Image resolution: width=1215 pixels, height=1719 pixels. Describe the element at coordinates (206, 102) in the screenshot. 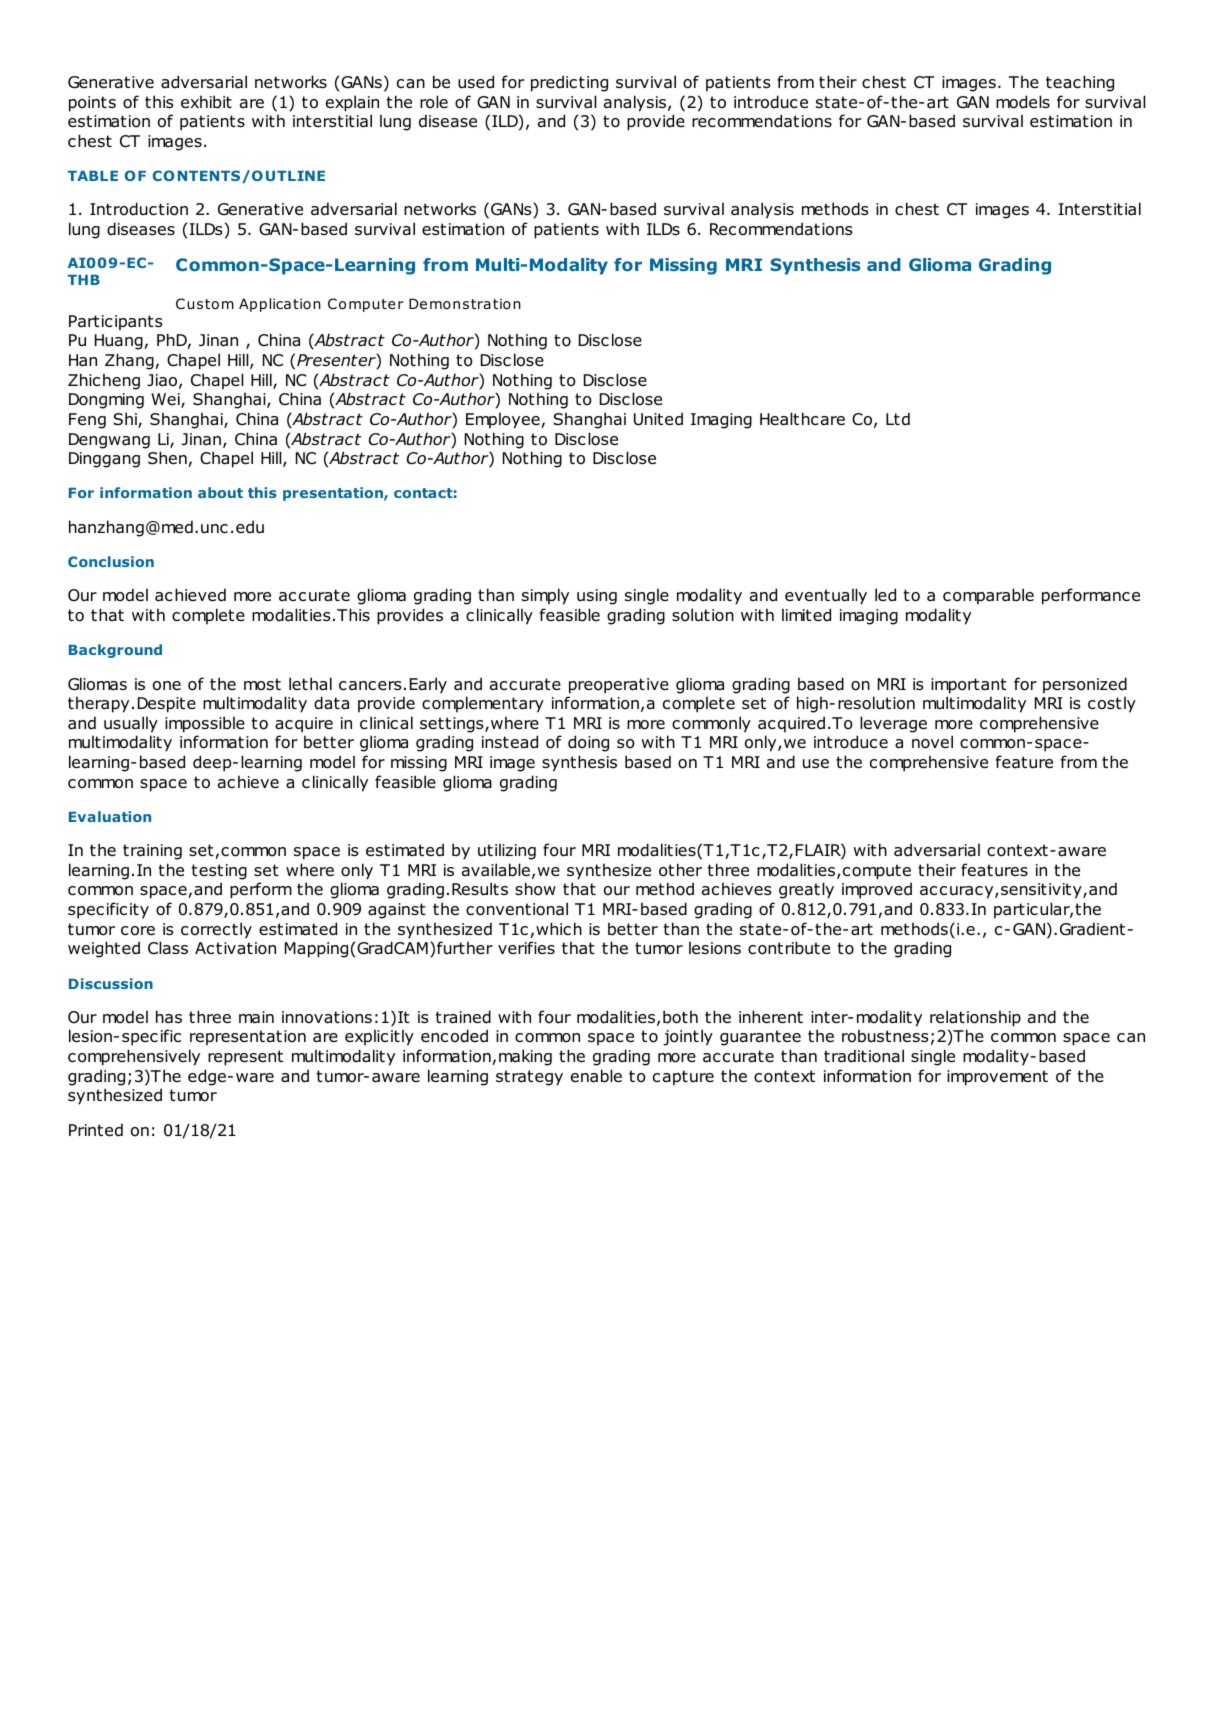

I see `exhibit` at that location.
